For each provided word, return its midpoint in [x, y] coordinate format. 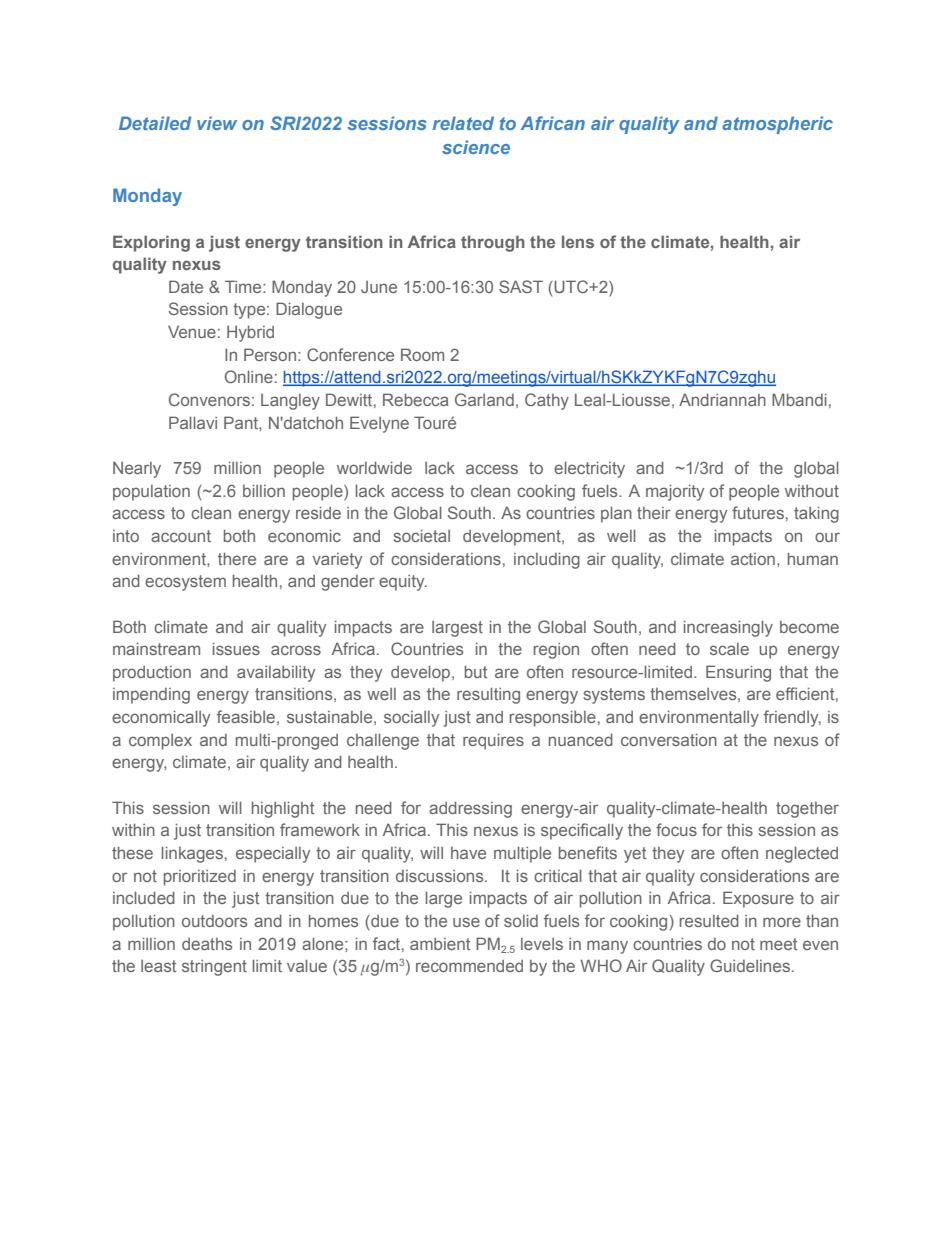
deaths [207, 944]
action [753, 559]
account [181, 536]
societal [421, 535]
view [217, 123]
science [476, 147]
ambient [440, 944]
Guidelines [750, 965]
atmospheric [777, 125]
